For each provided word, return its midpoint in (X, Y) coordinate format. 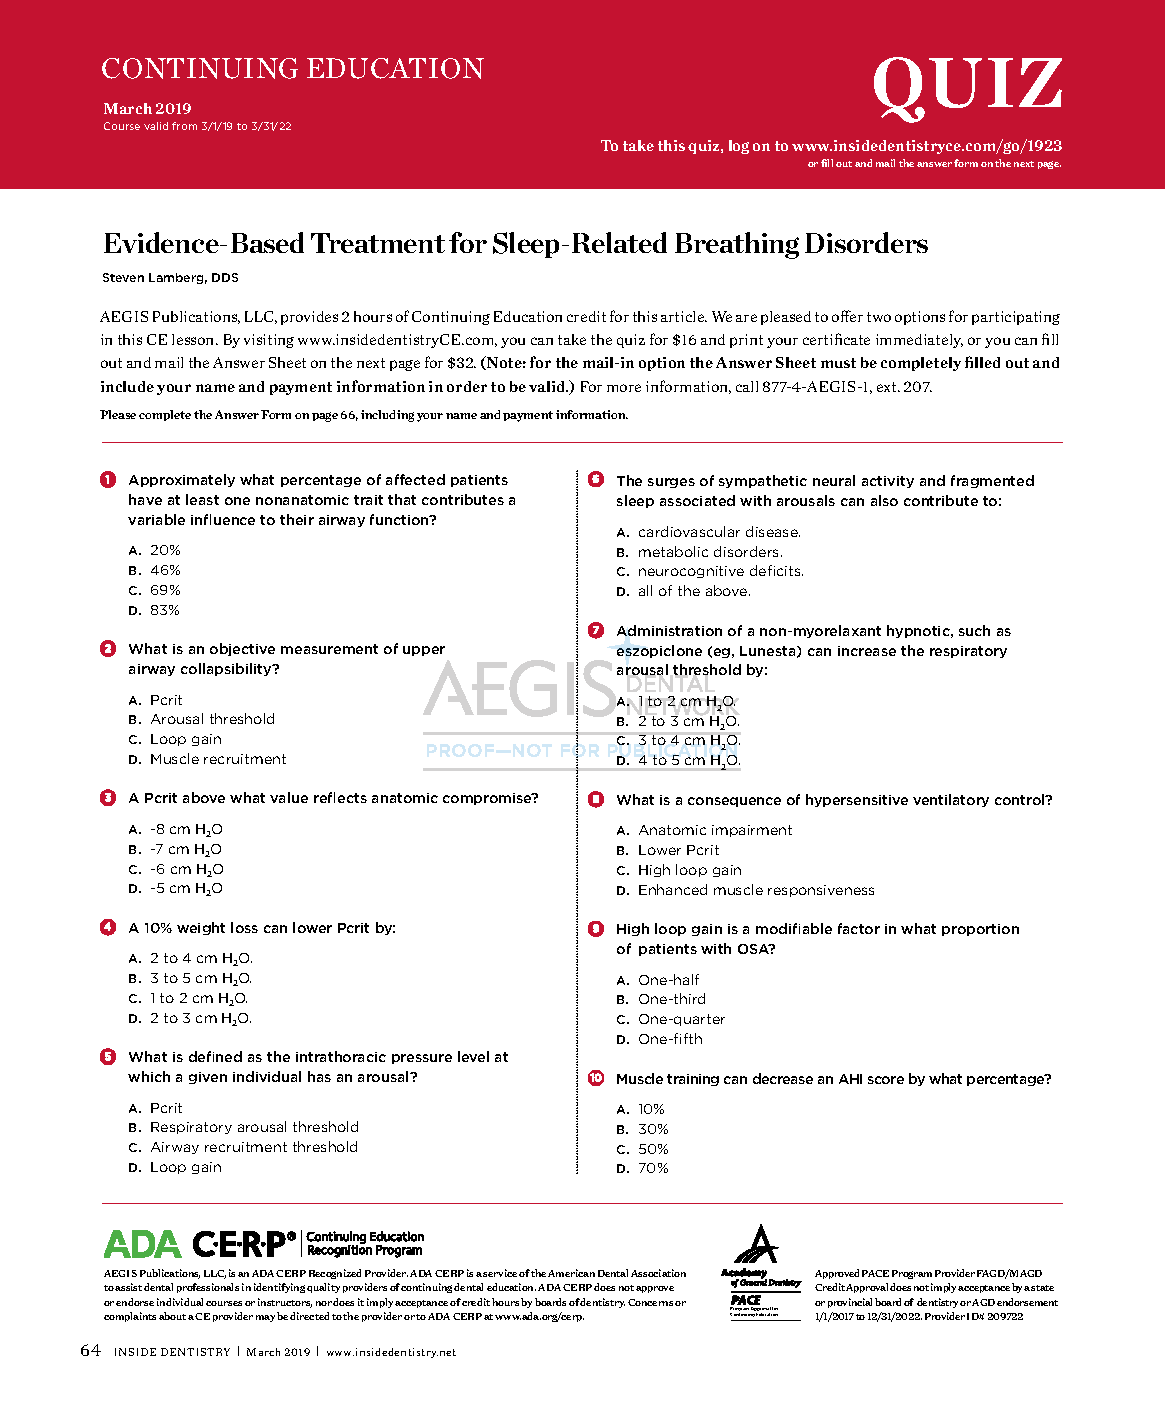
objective (242, 649)
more (624, 388)
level (473, 1056)
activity (888, 482)
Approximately (182, 480)
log (739, 147)
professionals (208, 1288)
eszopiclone (659, 651)
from (184, 126)
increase (867, 651)
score (886, 1080)
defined (215, 1056)
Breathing (737, 245)
